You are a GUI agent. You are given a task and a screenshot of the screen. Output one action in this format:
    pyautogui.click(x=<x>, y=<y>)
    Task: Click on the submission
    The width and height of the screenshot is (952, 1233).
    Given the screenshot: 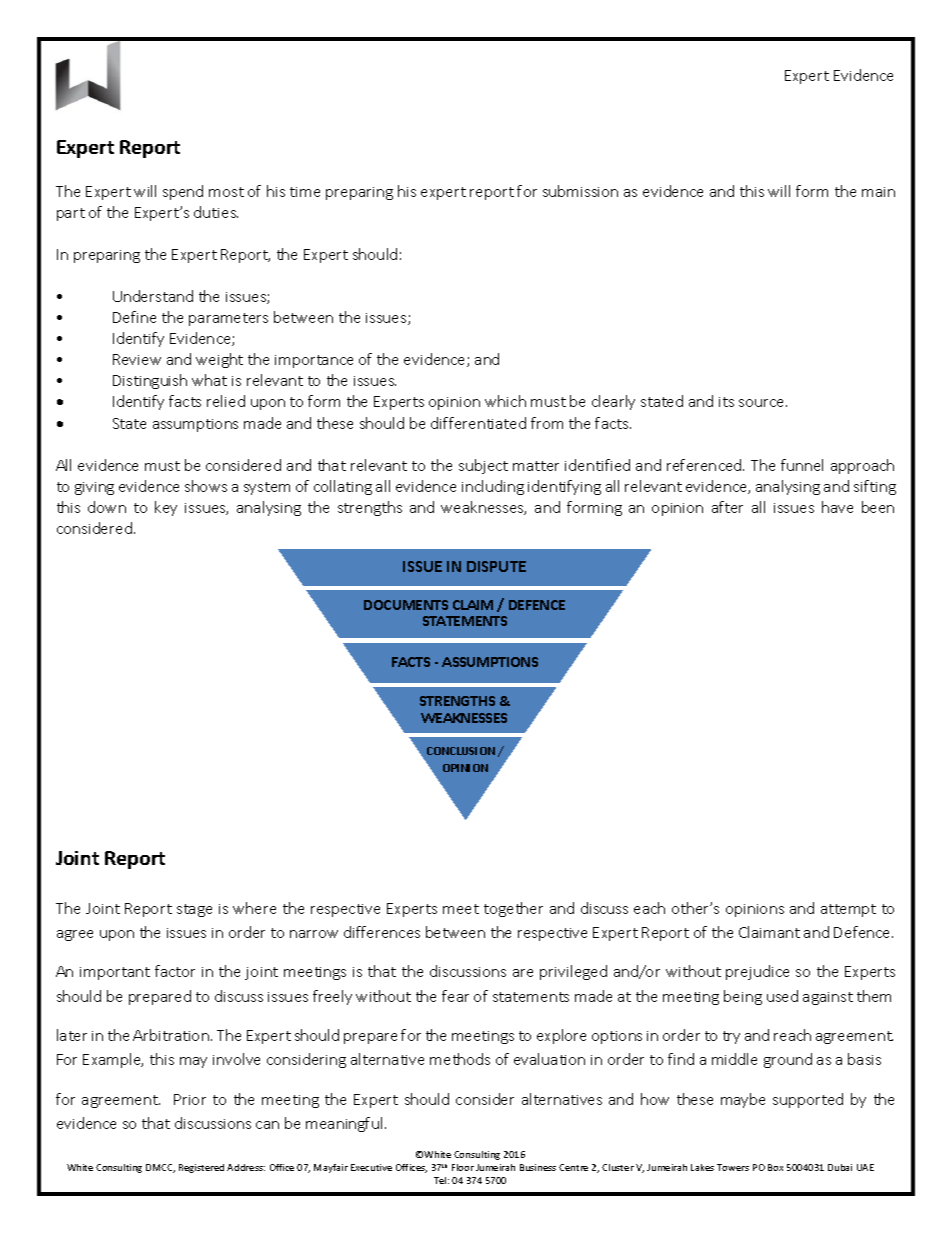 What is the action you would take?
    pyautogui.click(x=580, y=191)
